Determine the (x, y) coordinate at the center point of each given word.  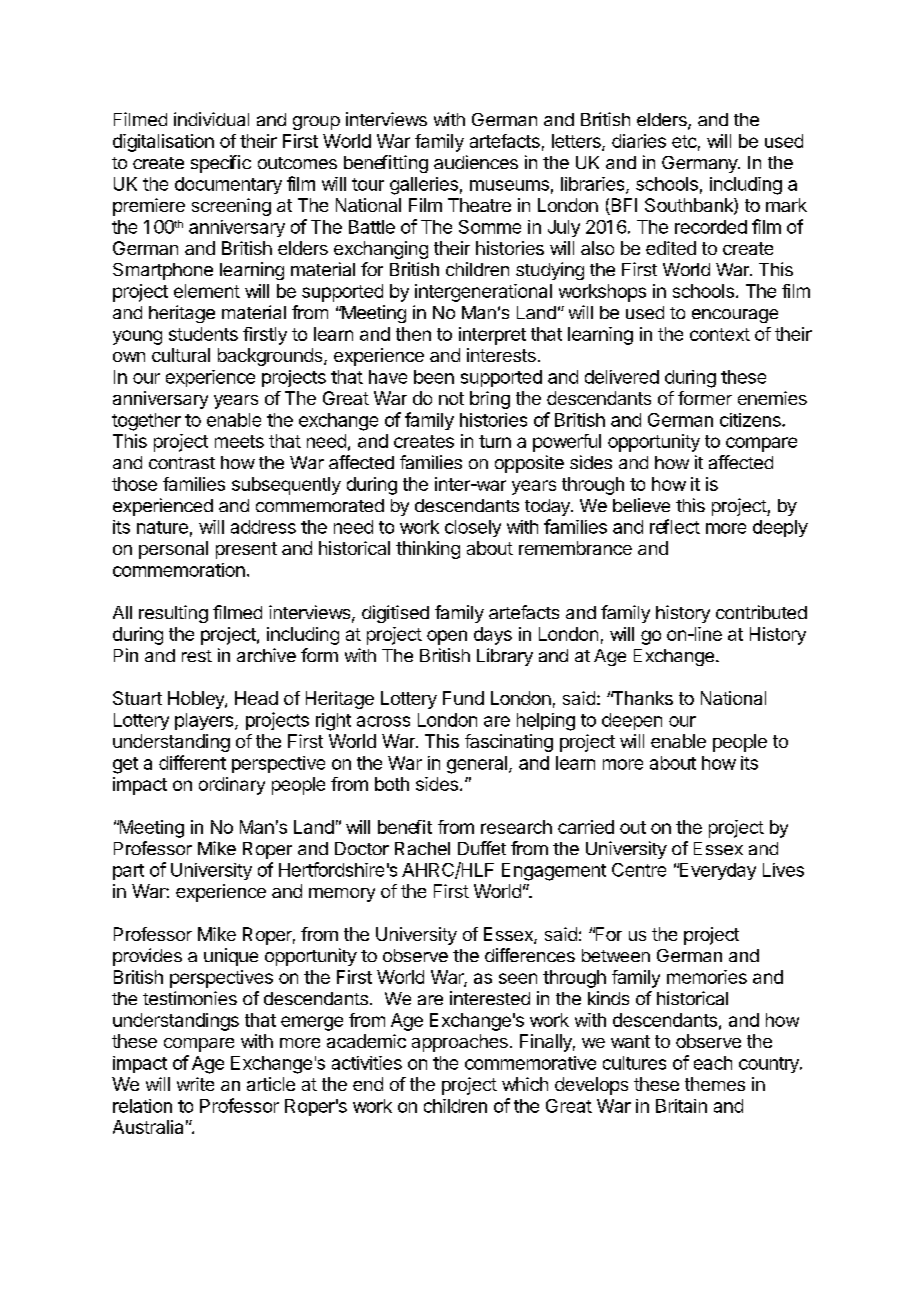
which (525, 1084)
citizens (751, 420)
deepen (632, 721)
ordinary (232, 786)
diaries (639, 141)
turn (495, 441)
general (477, 765)
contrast (182, 463)
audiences (476, 162)
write (195, 1084)
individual (211, 119)
